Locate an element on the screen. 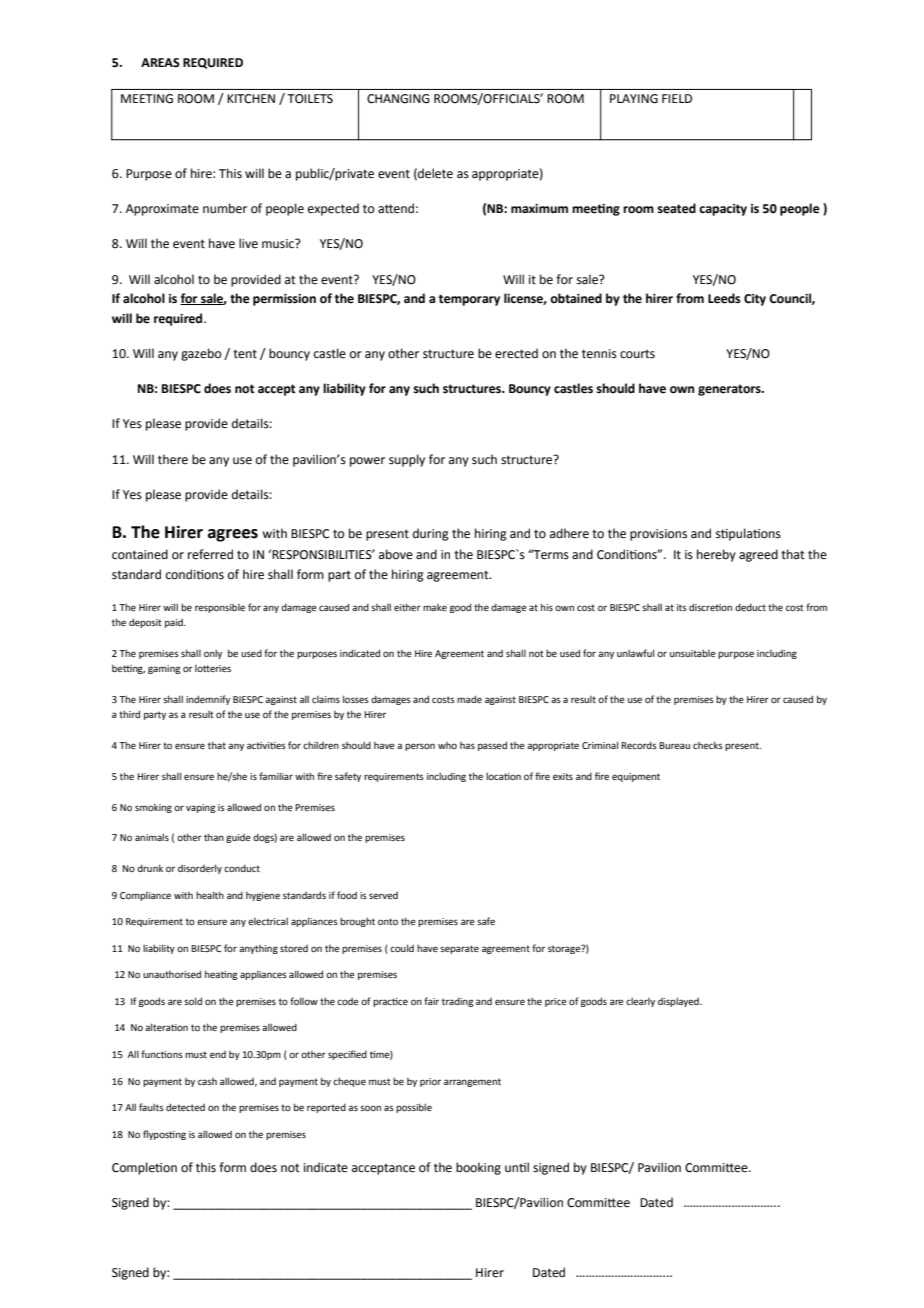  make is located at coordinates (435, 607).
